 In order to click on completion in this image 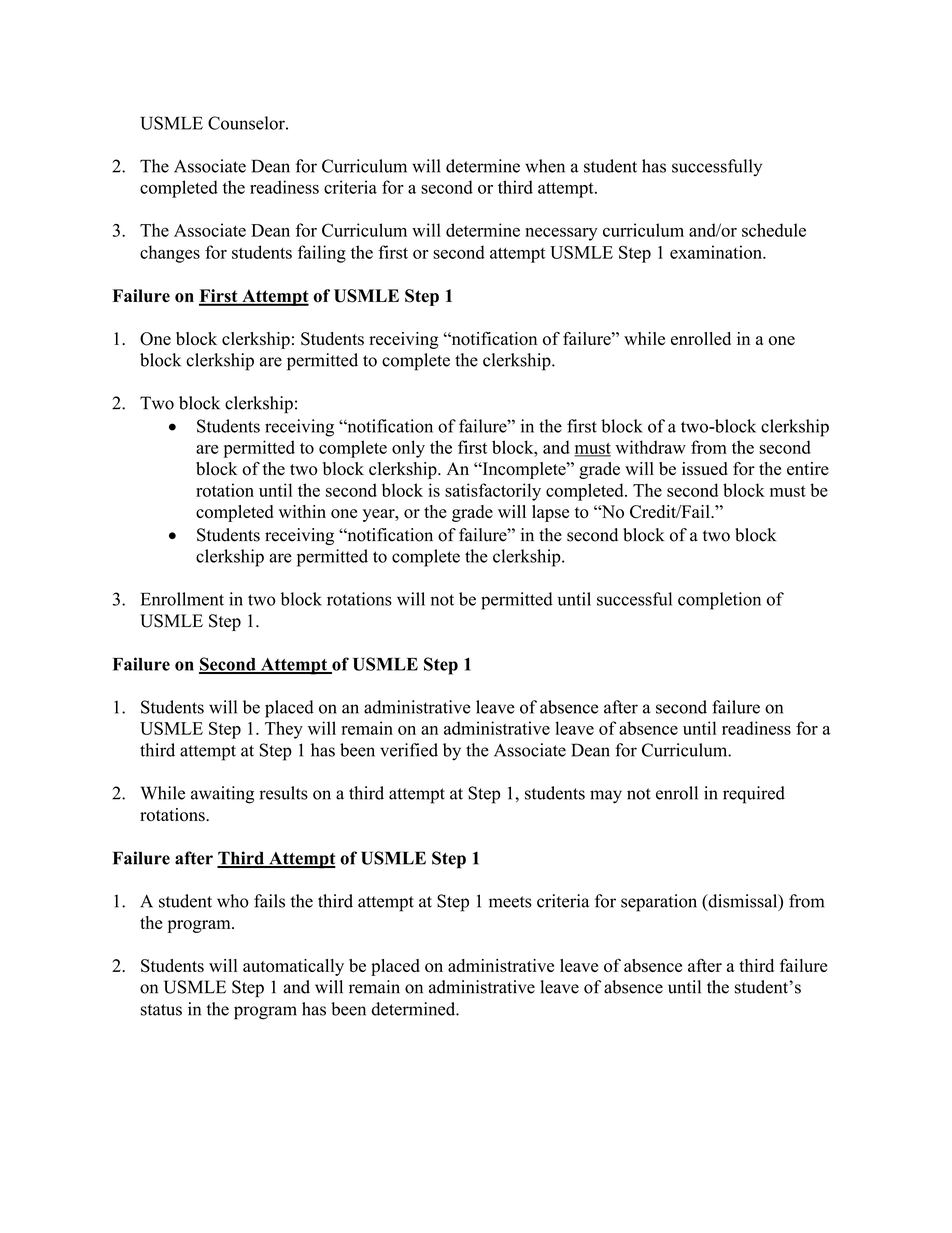, I will do `click(719, 601)`.
